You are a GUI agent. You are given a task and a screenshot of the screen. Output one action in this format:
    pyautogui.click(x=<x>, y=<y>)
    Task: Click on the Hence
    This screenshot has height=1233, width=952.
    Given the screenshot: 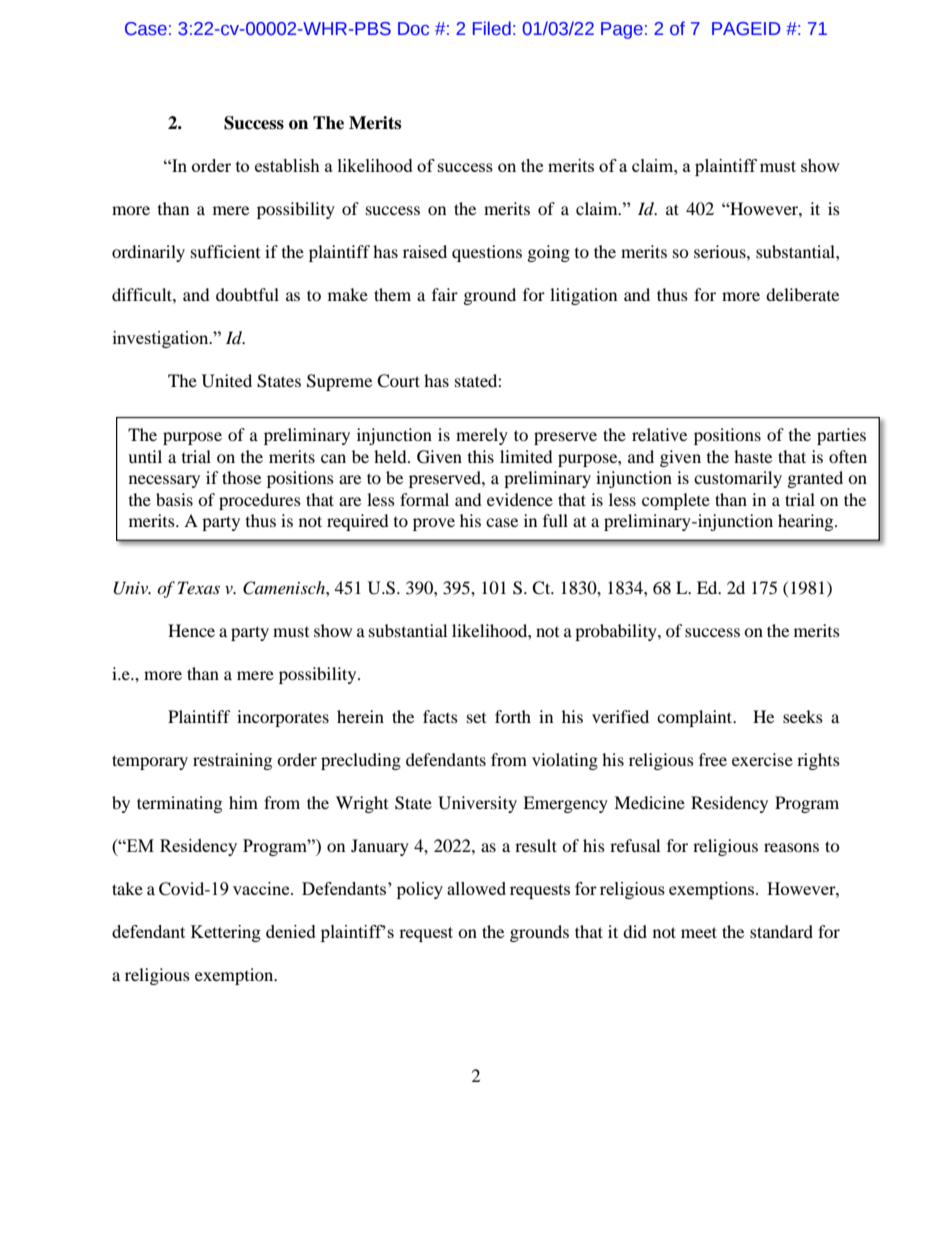 What is the action you would take?
    pyautogui.click(x=191, y=630)
